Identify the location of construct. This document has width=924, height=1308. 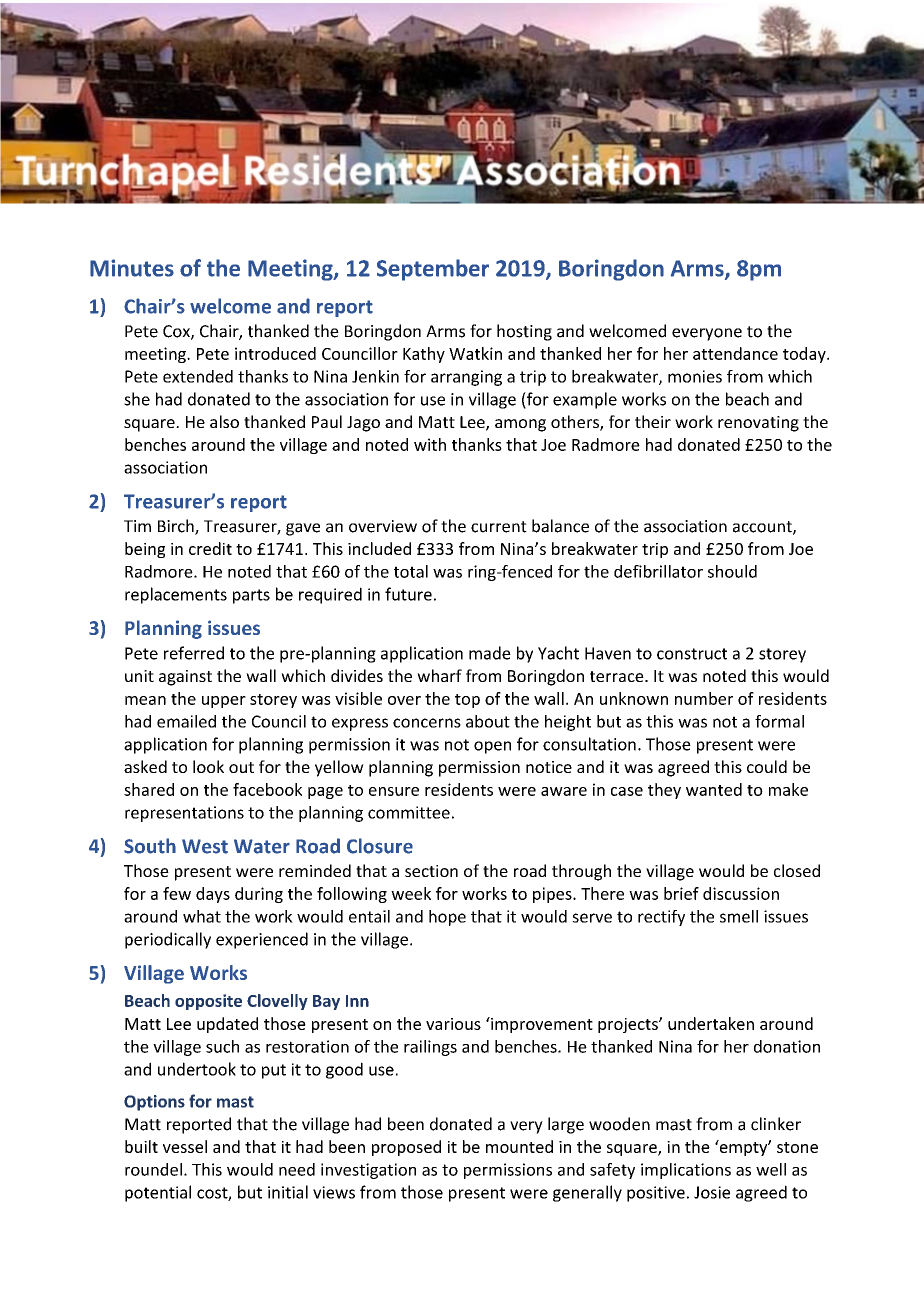
(692, 654).
